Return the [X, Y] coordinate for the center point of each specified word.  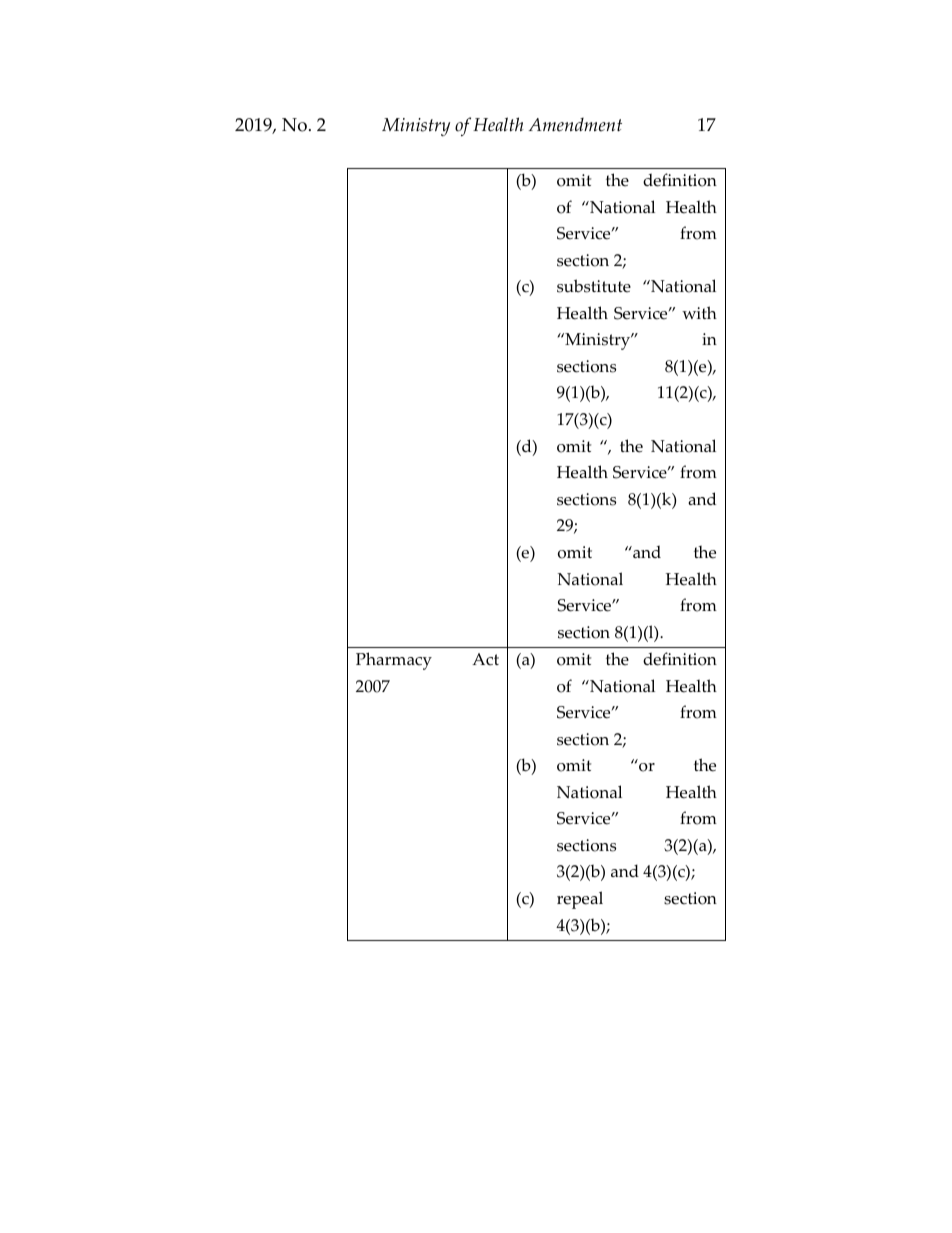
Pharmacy [394, 661]
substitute [594, 286]
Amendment [575, 125]
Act [485, 659]
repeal [580, 900]
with [699, 312]
